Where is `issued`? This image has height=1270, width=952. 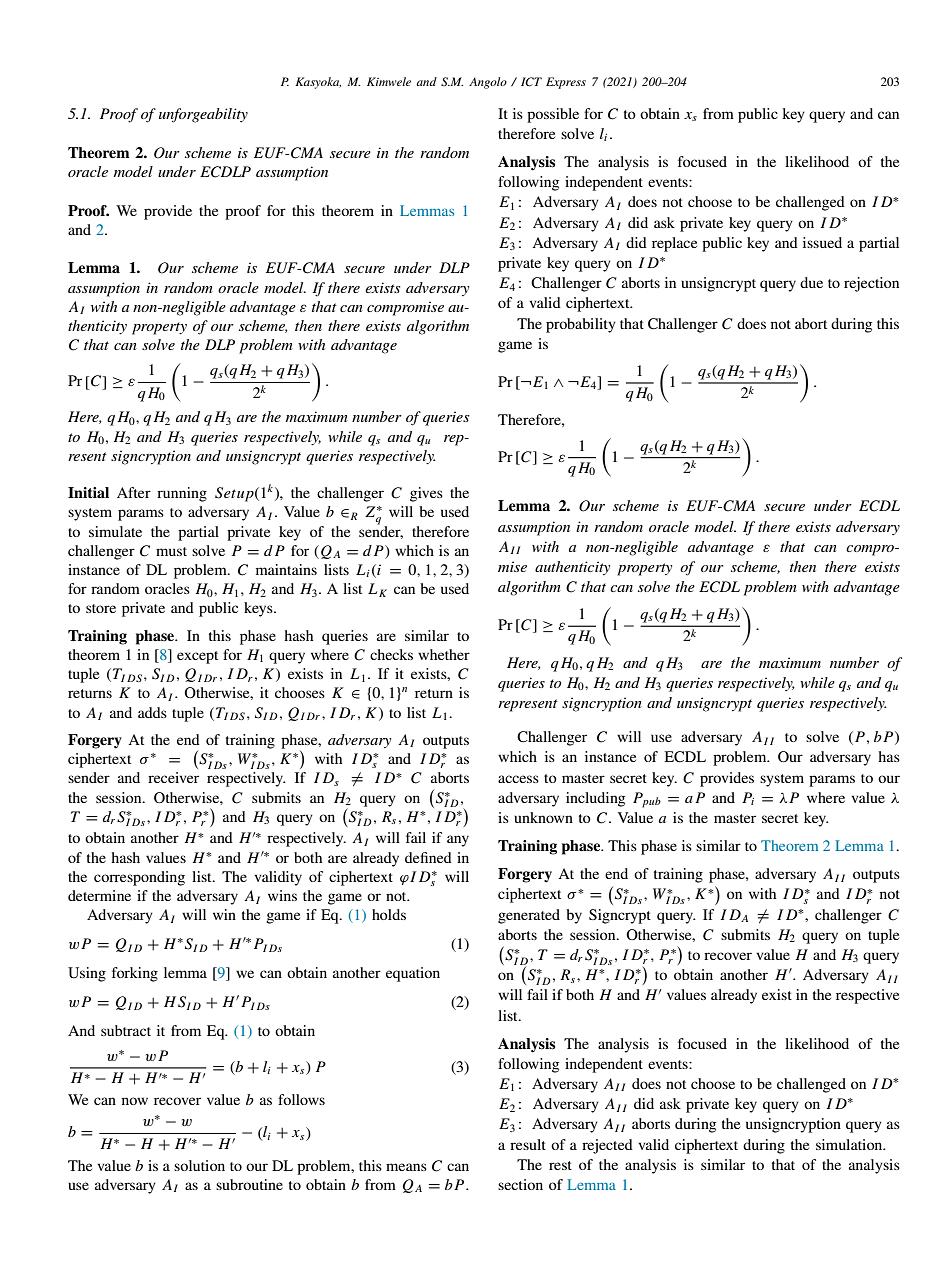
issued is located at coordinates (822, 242).
